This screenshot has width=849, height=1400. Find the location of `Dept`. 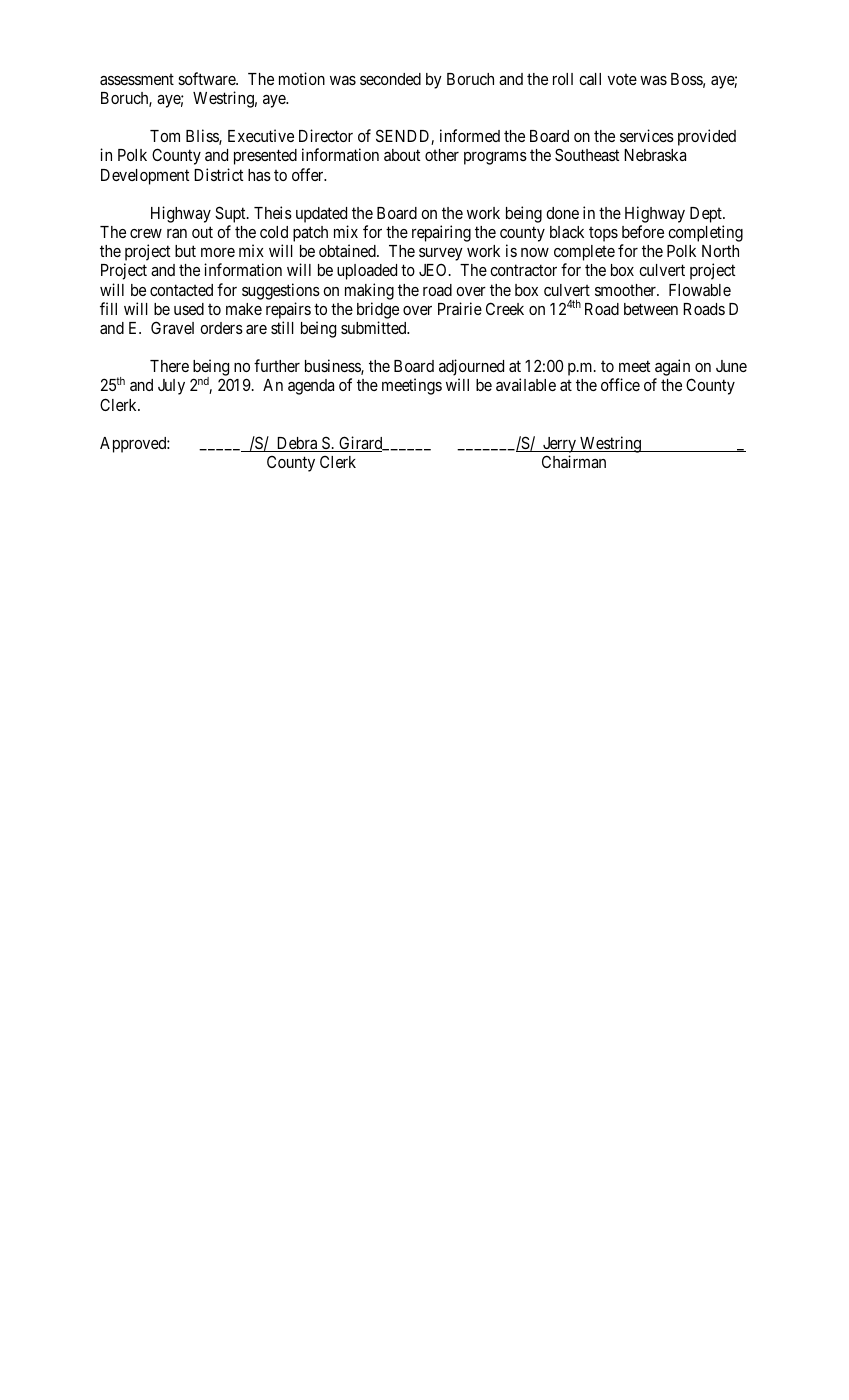

Dept is located at coordinates (707, 215).
